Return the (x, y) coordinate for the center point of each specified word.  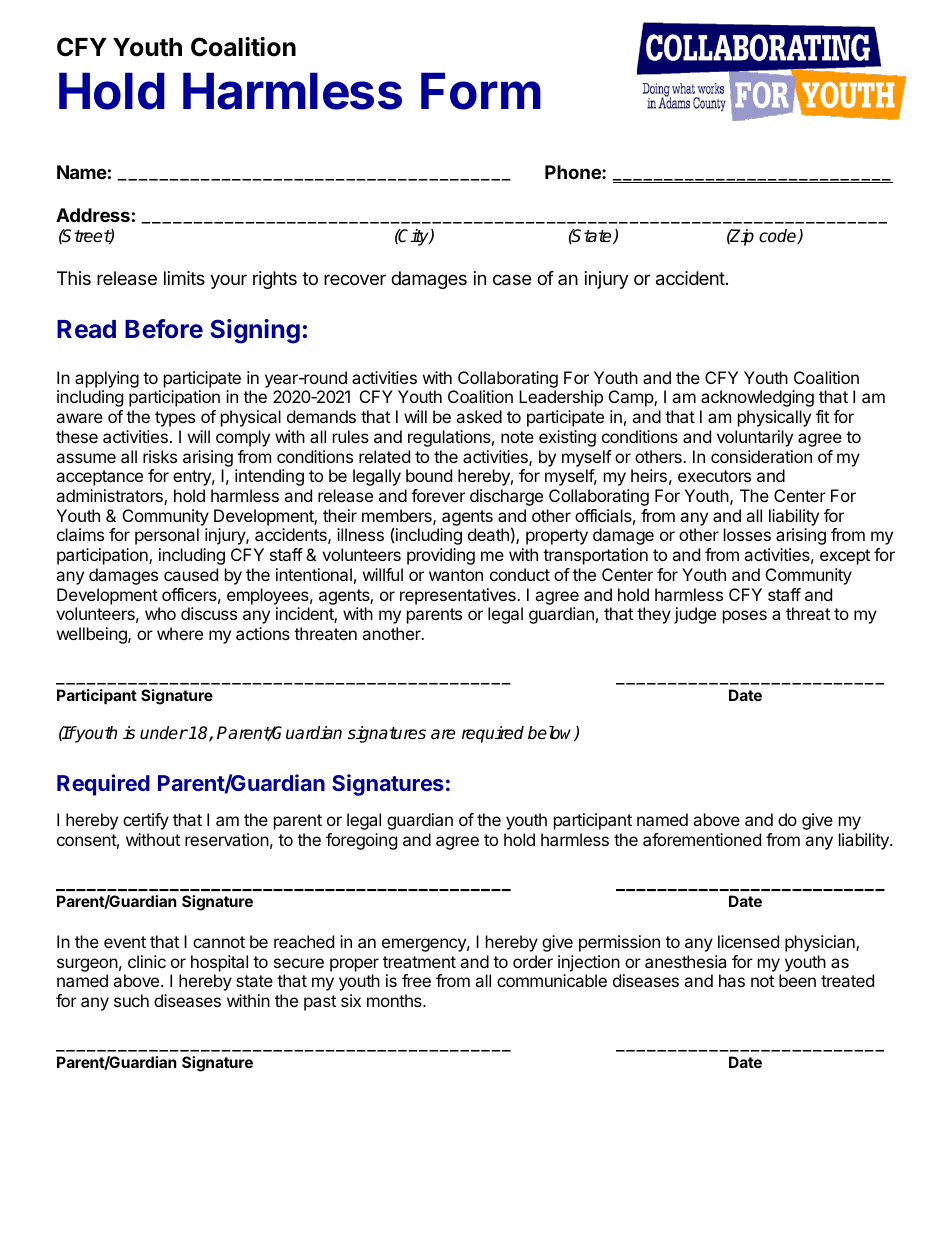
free (416, 980)
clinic (147, 961)
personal (167, 536)
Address (93, 215)
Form (481, 91)
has (732, 980)
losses (747, 534)
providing (441, 556)
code (779, 237)
